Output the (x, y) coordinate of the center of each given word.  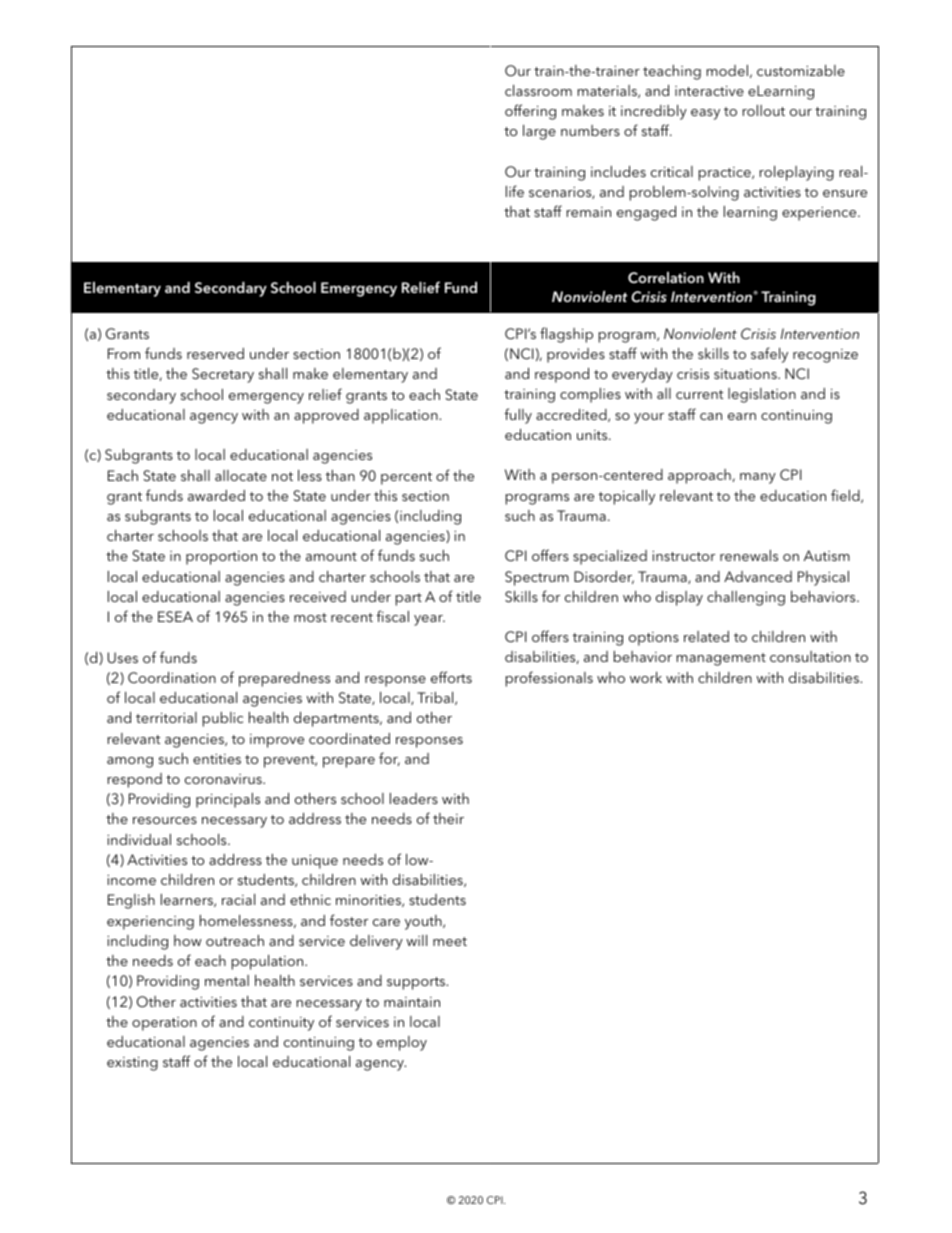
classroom (538, 90)
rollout (764, 110)
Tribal (436, 698)
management (721, 659)
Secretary (223, 375)
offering (530, 112)
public (223, 719)
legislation (762, 395)
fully (518, 416)
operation (164, 1024)
